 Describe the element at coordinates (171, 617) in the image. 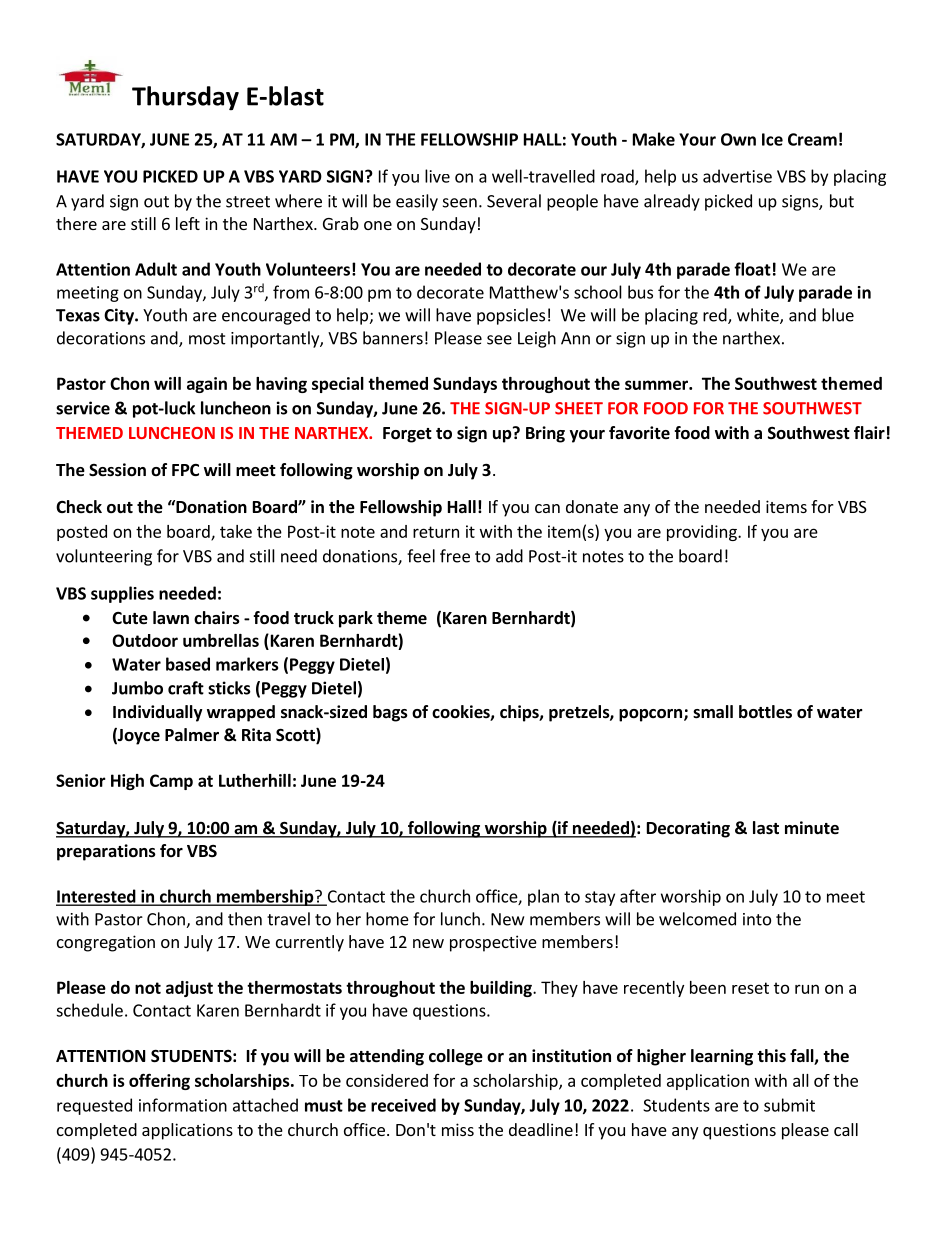

I see `lawn` at that location.
